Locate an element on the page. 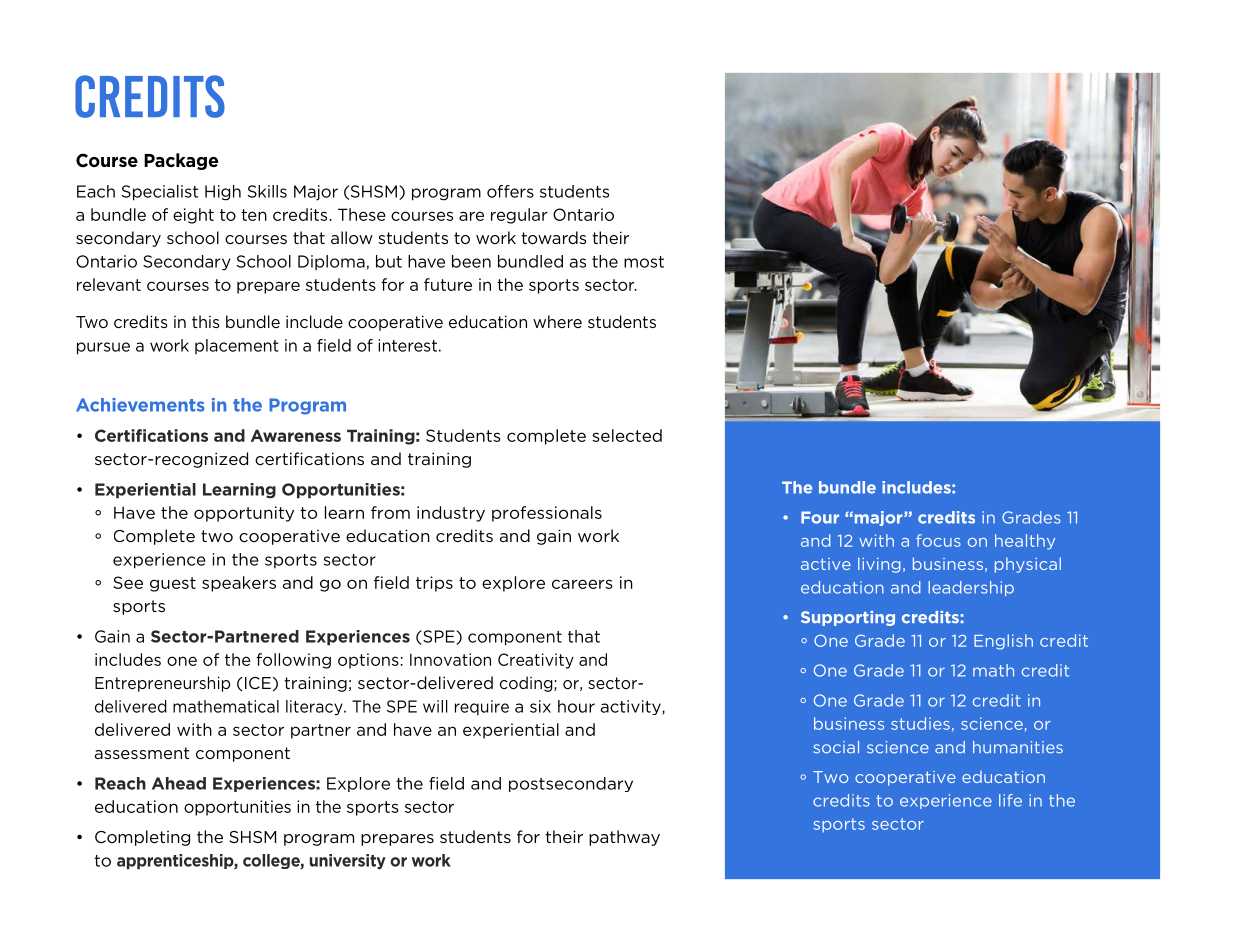 The image size is (1233, 952). careers is located at coordinates (582, 584).
